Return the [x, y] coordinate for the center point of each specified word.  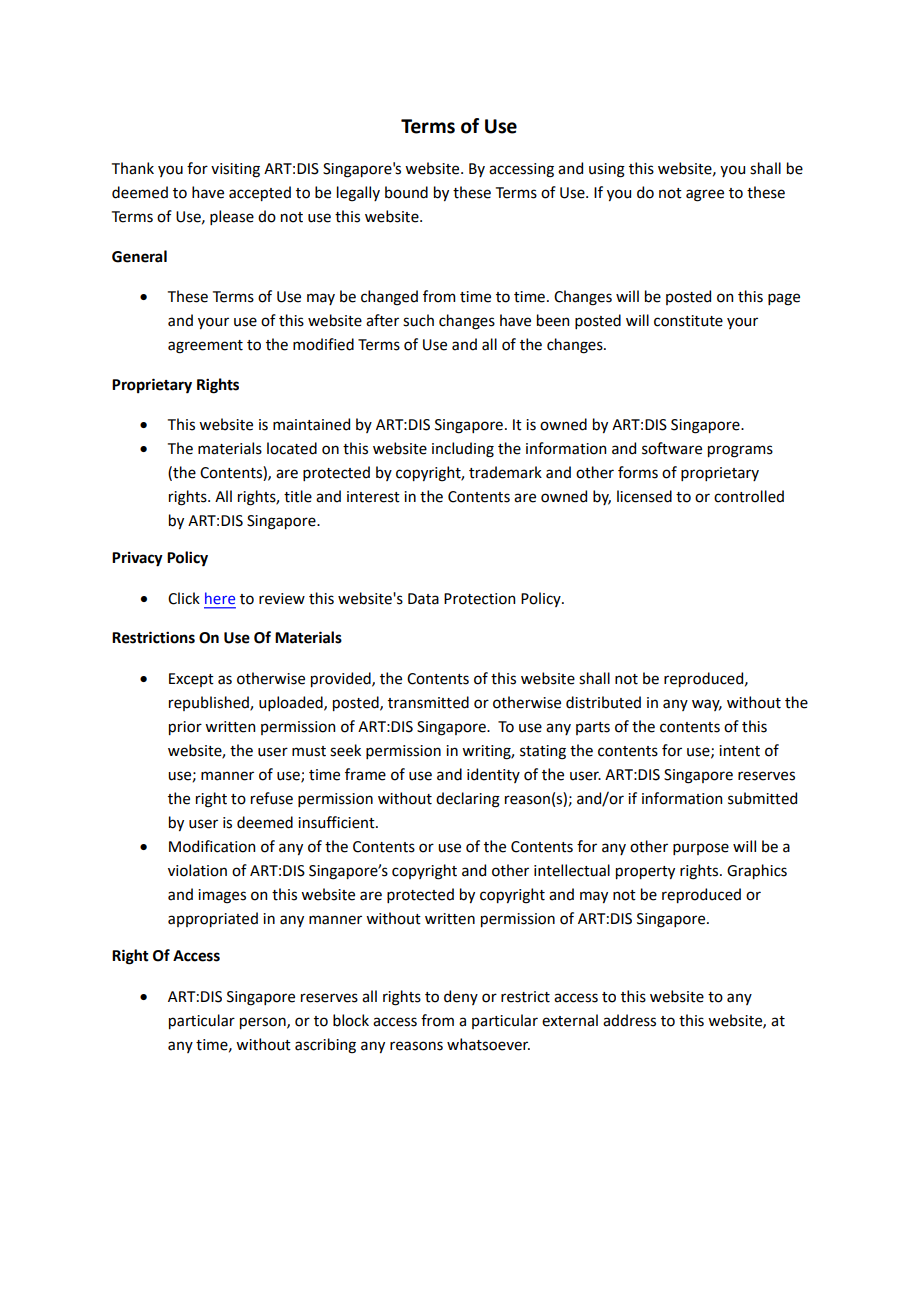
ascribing [325, 1046]
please [232, 217]
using [607, 170]
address [629, 1020]
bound [406, 192]
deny [461, 997]
